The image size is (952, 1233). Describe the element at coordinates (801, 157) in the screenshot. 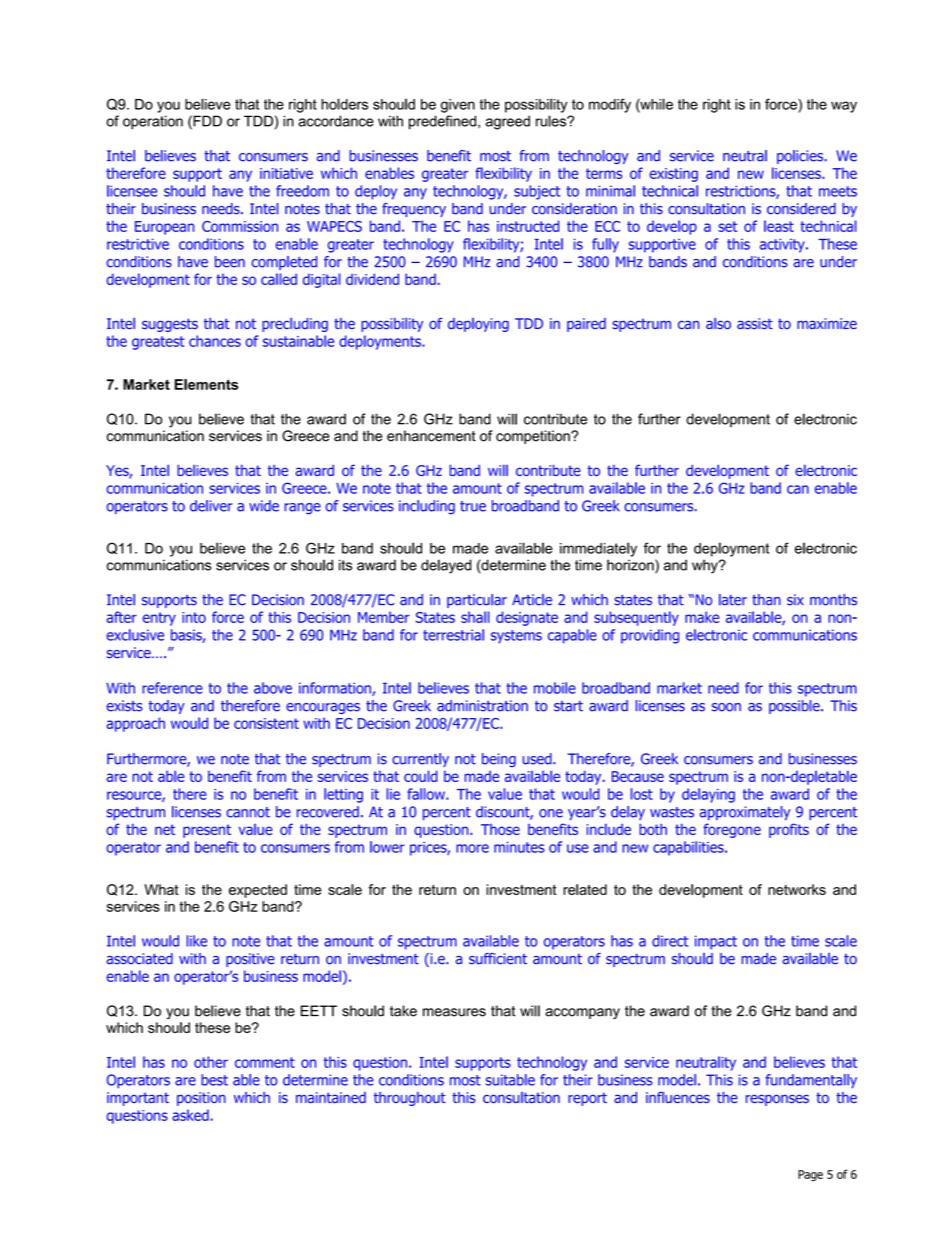

I see `policies` at that location.
